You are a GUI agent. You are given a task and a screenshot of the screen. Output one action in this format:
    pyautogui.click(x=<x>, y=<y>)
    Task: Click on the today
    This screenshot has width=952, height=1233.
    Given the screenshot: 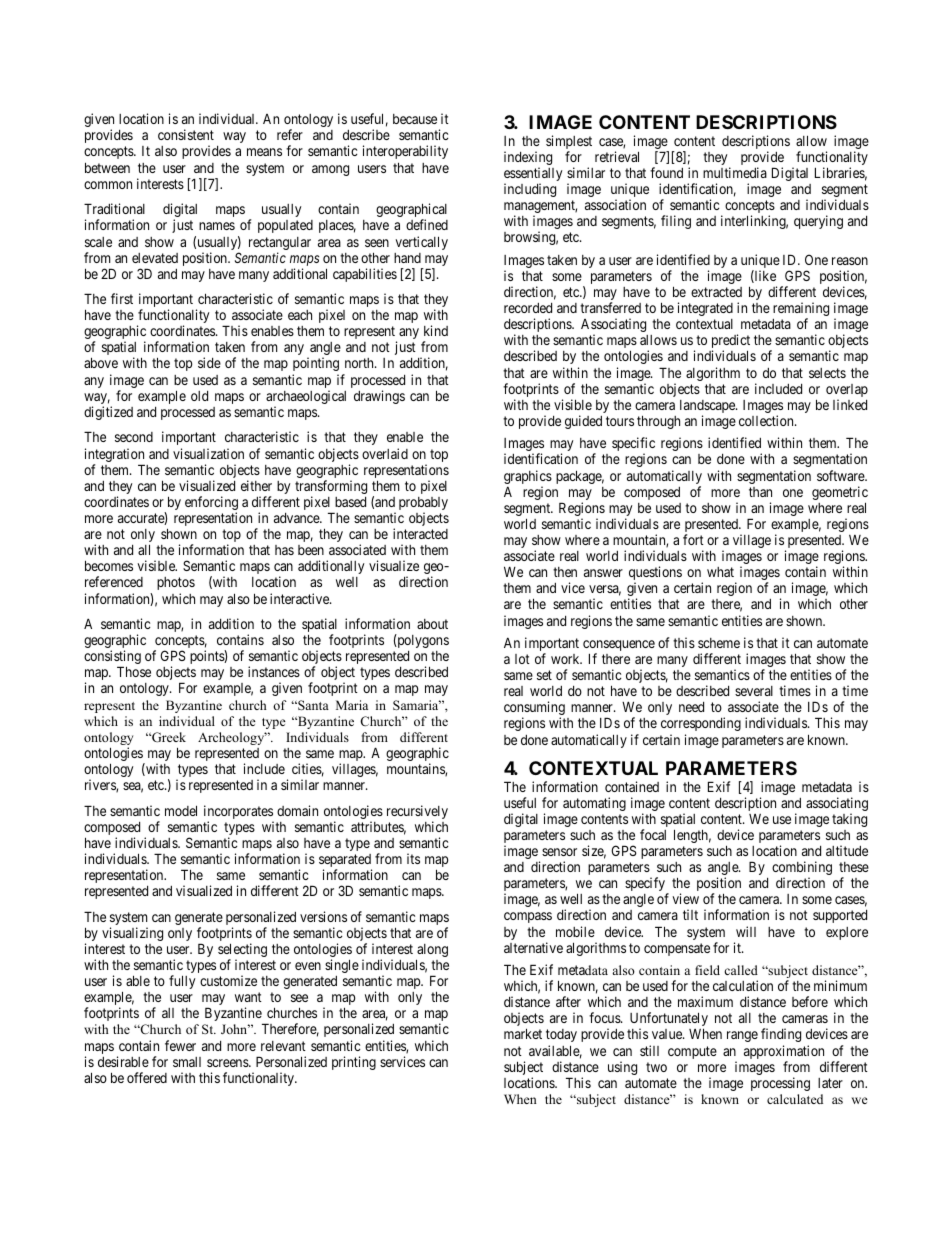 What is the action you would take?
    pyautogui.click(x=561, y=1035)
